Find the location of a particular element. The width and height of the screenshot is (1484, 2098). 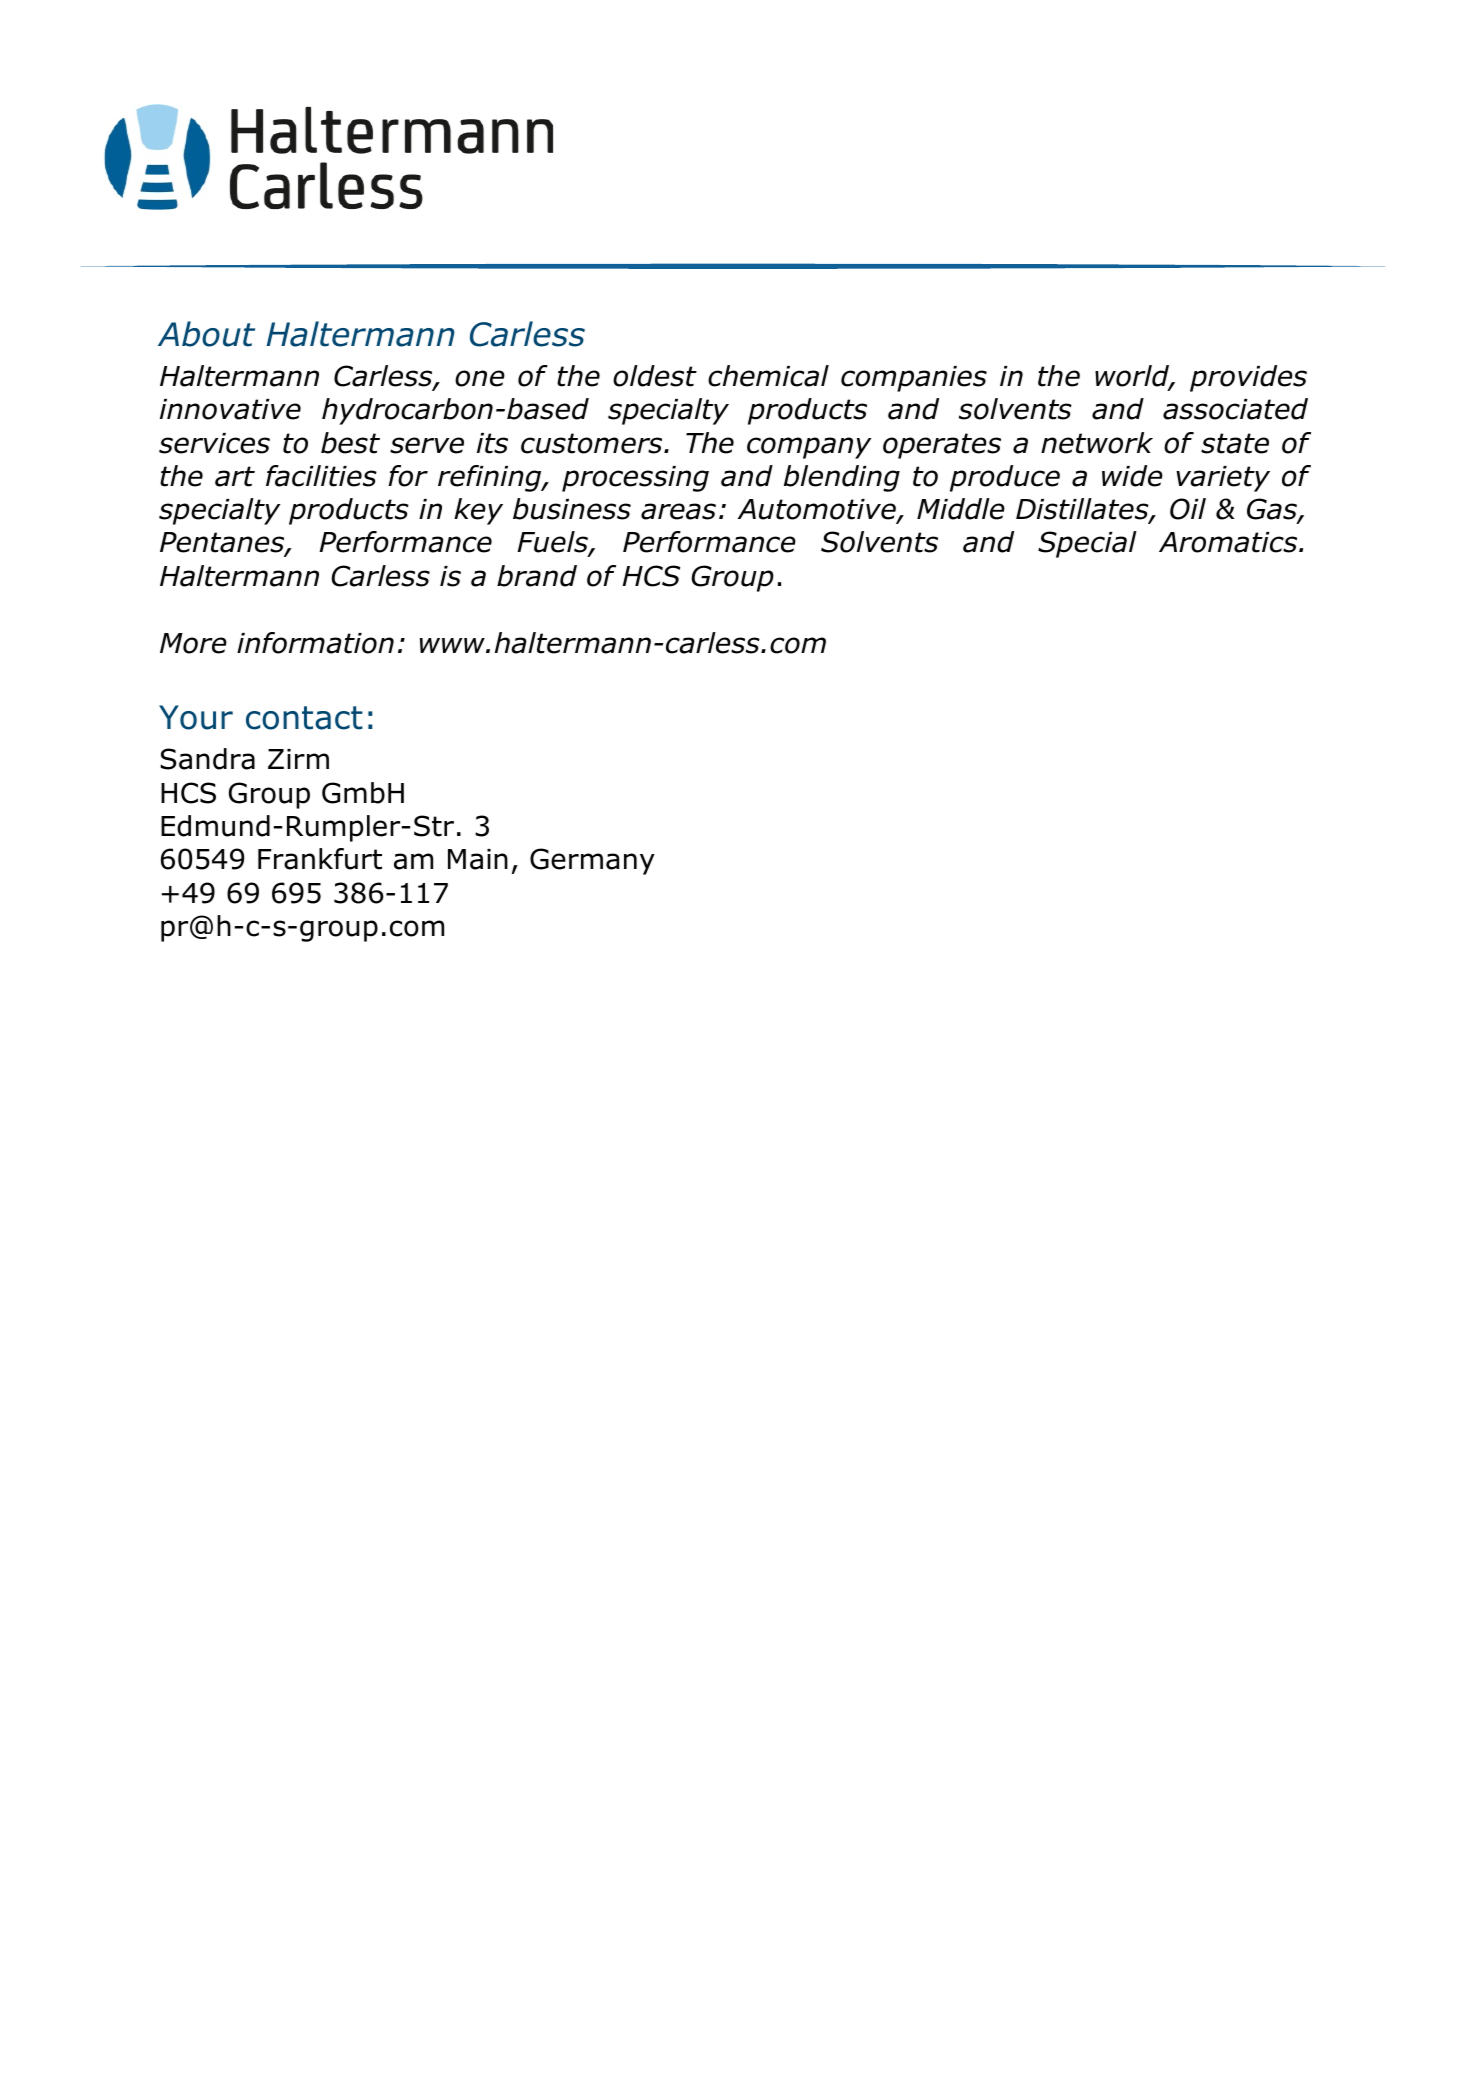

brand is located at coordinates (537, 576).
